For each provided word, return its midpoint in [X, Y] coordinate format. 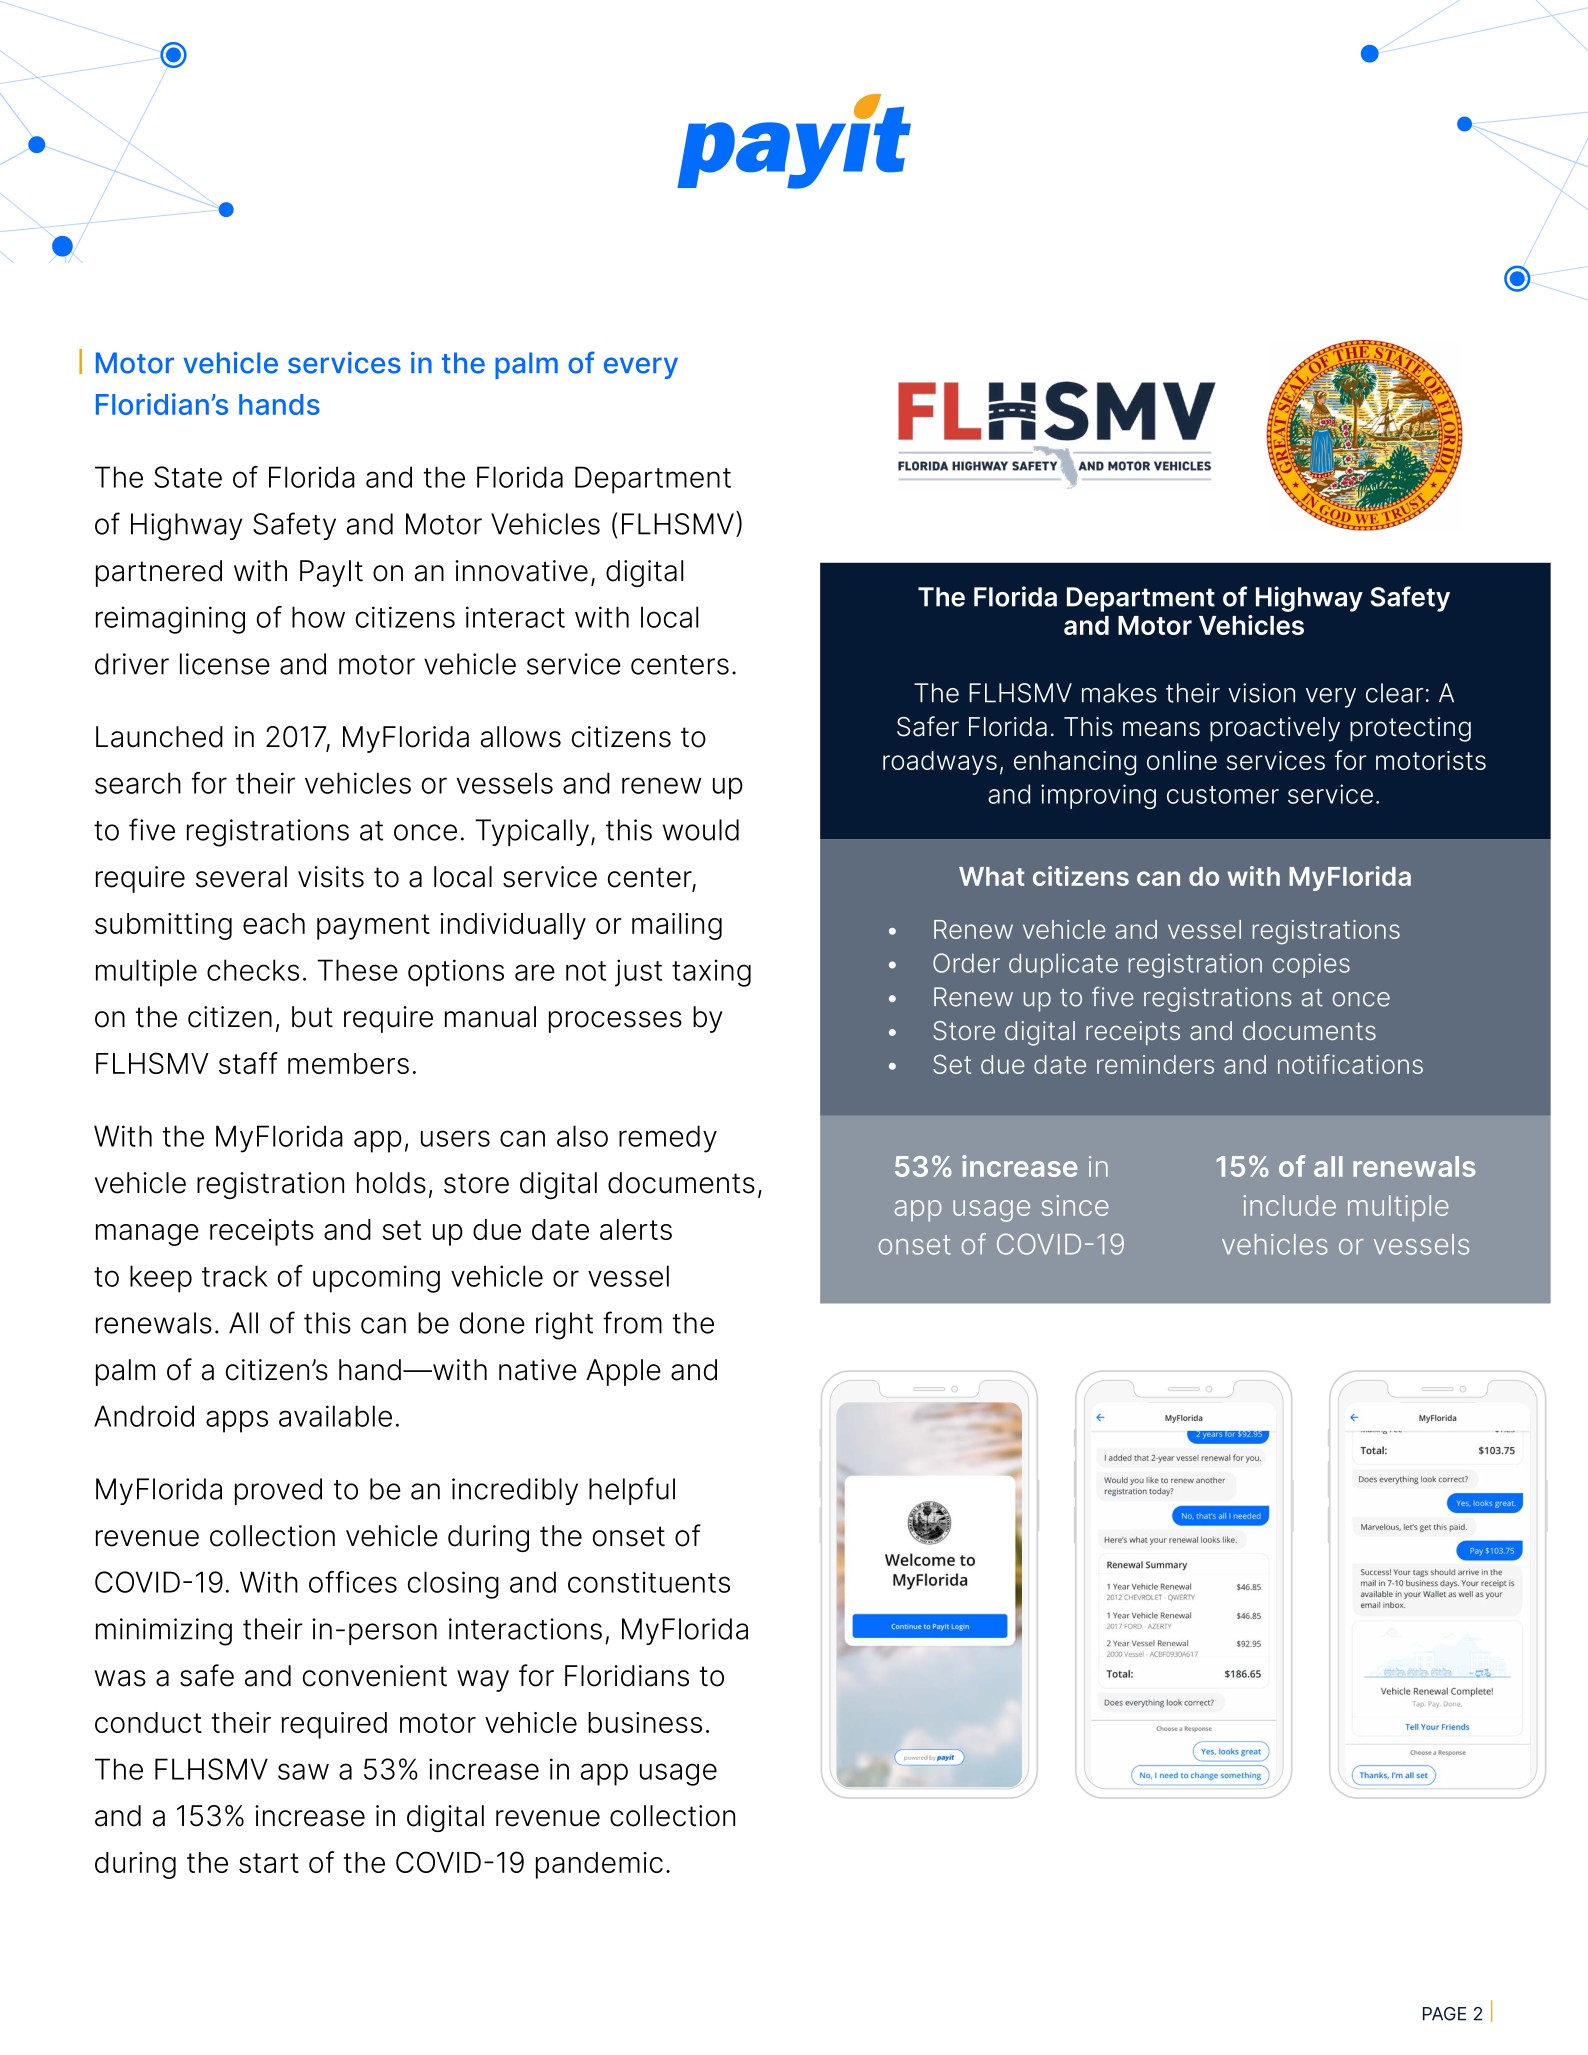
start [269, 1863]
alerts [636, 1229]
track [235, 1276]
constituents [649, 1582]
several [241, 877]
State [188, 477]
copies [1311, 965]
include [1290, 1205]
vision [1261, 693]
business [645, 1722]
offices [353, 1582]
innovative [521, 571]
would [701, 830]
